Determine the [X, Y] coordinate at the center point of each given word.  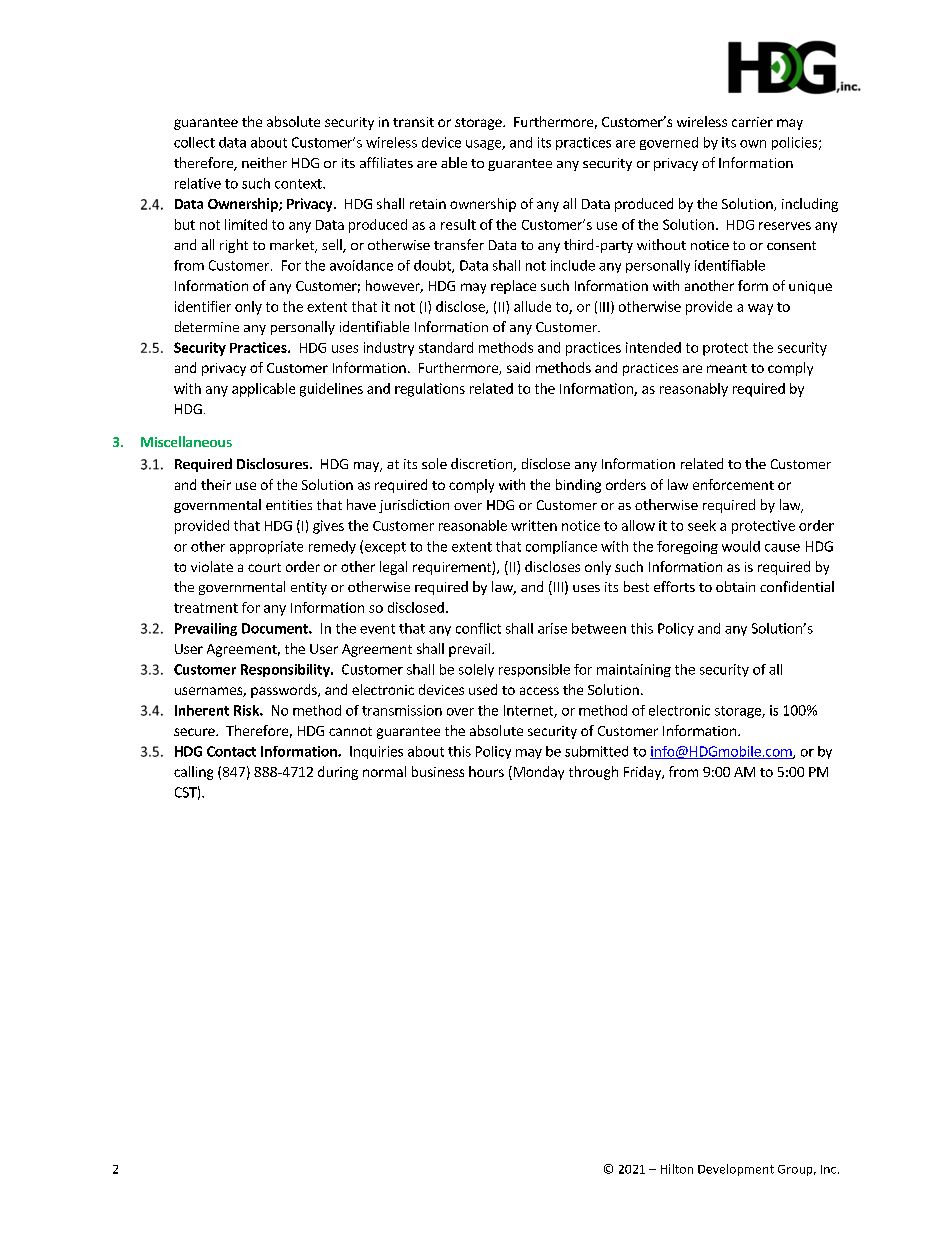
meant [727, 368]
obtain [735, 586]
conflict [478, 628]
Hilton [677, 1169]
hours [486, 771]
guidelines [331, 390]
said [518, 367]
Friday [643, 773]
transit [413, 122]
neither [264, 162]
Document [276, 628]
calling [193, 773]
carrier [752, 122]
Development [736, 1170]
